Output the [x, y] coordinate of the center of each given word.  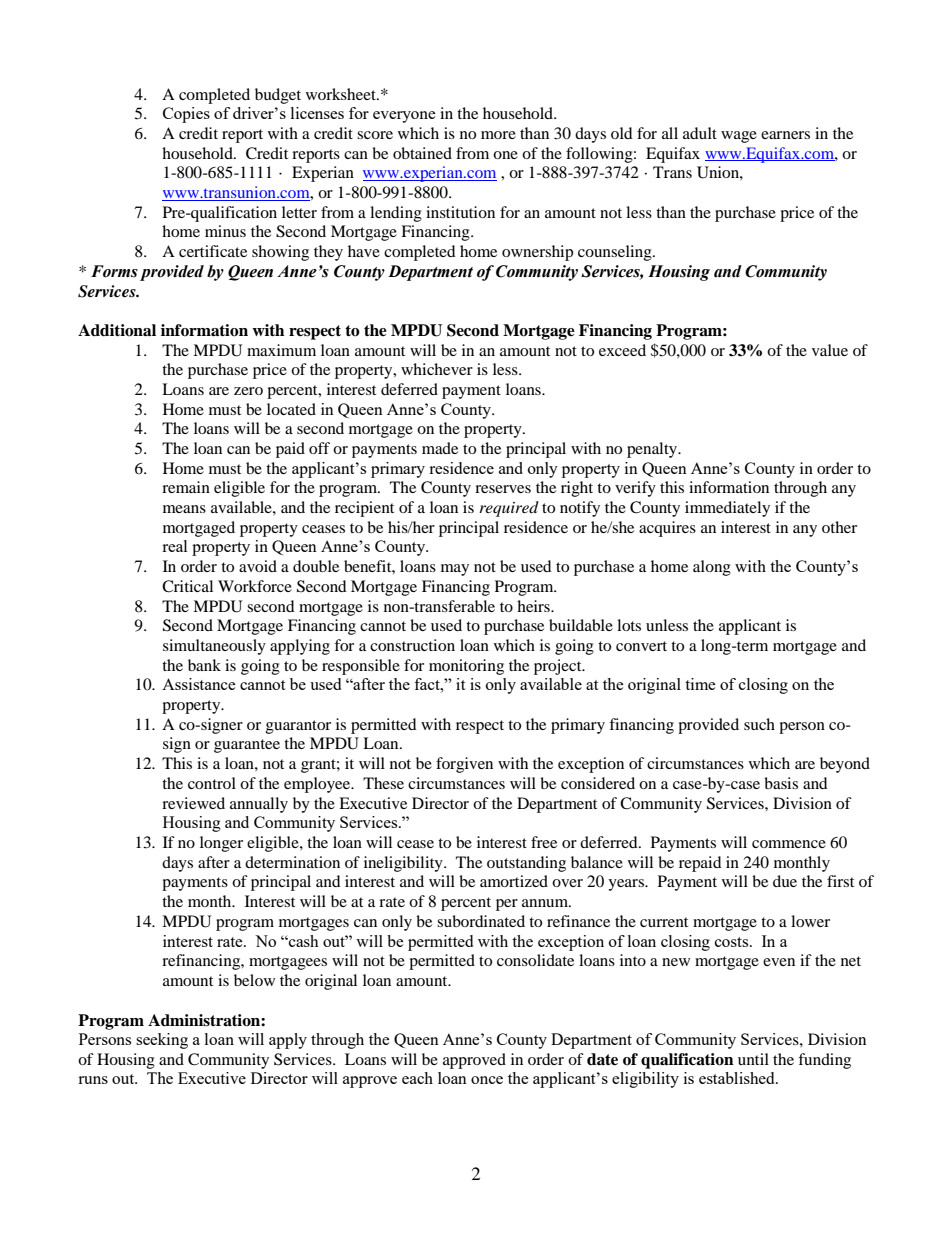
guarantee [247, 746]
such [759, 724]
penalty [653, 450]
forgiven [464, 765]
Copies [186, 115]
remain [186, 487]
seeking [162, 1041]
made [440, 448]
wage [739, 137]
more [498, 135]
